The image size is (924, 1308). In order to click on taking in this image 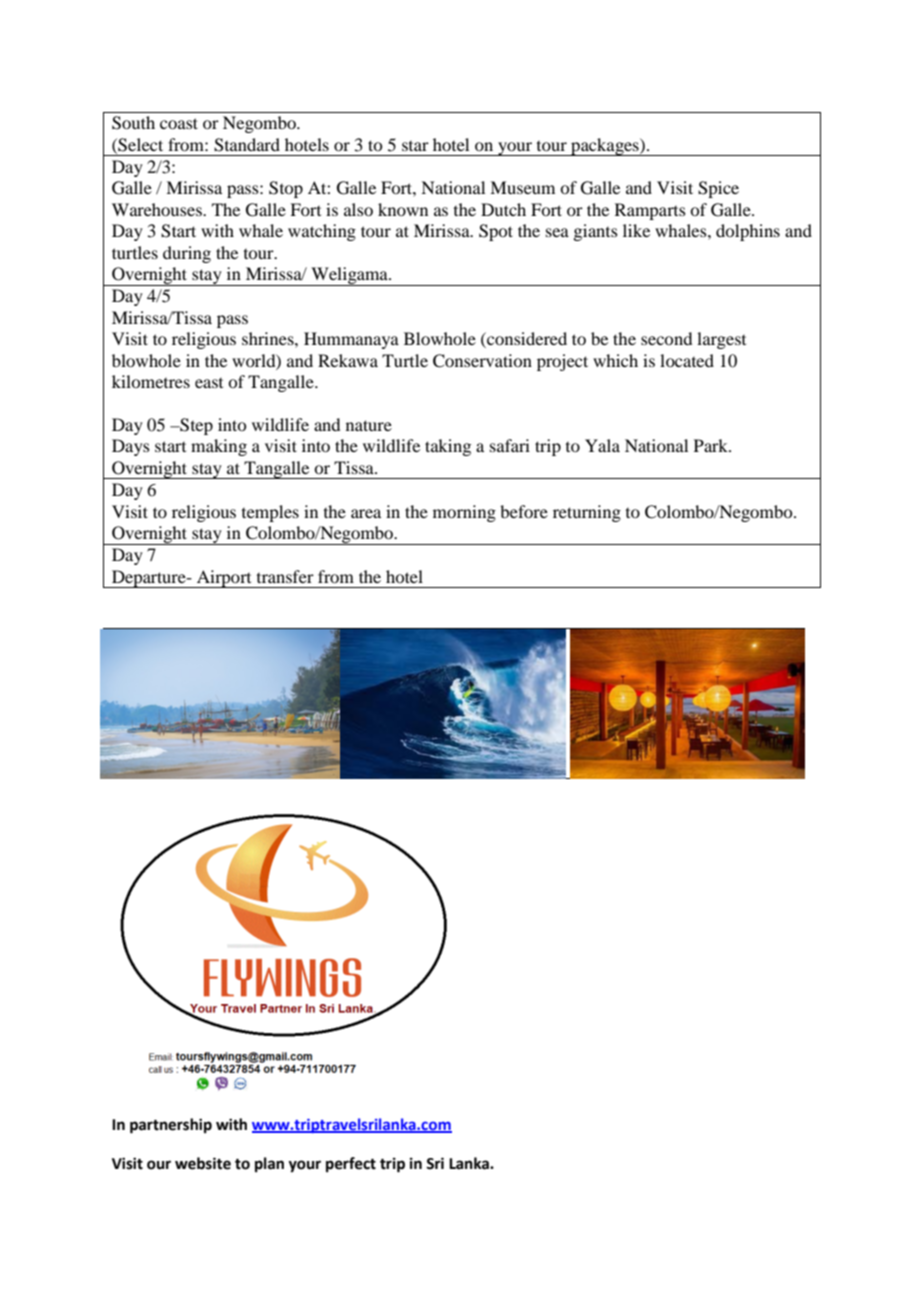, I will do `click(448, 447)`.
